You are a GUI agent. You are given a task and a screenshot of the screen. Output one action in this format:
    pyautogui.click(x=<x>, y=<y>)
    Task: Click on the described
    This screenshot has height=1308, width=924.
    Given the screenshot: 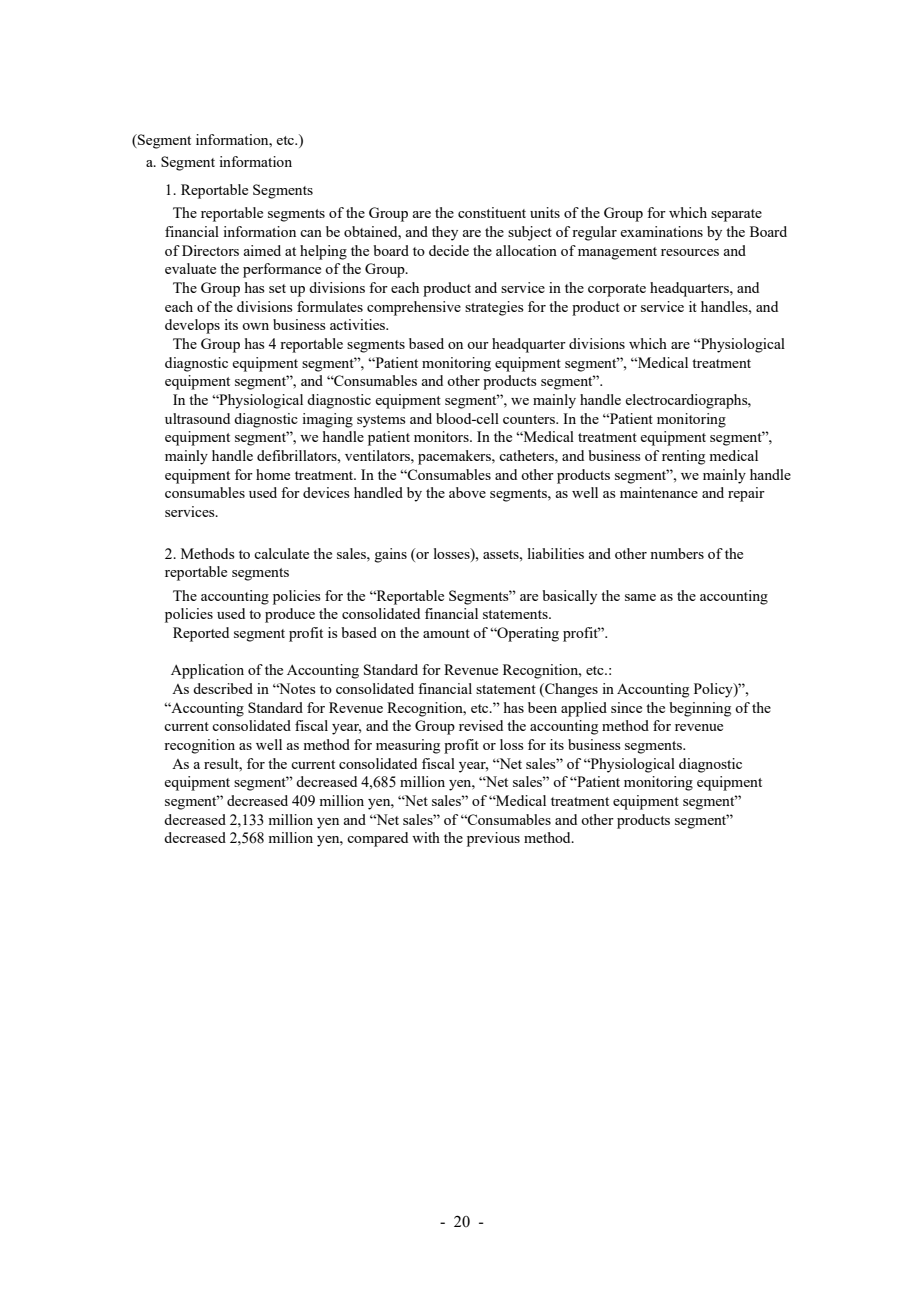 What is the action you would take?
    pyautogui.click(x=223, y=688)
